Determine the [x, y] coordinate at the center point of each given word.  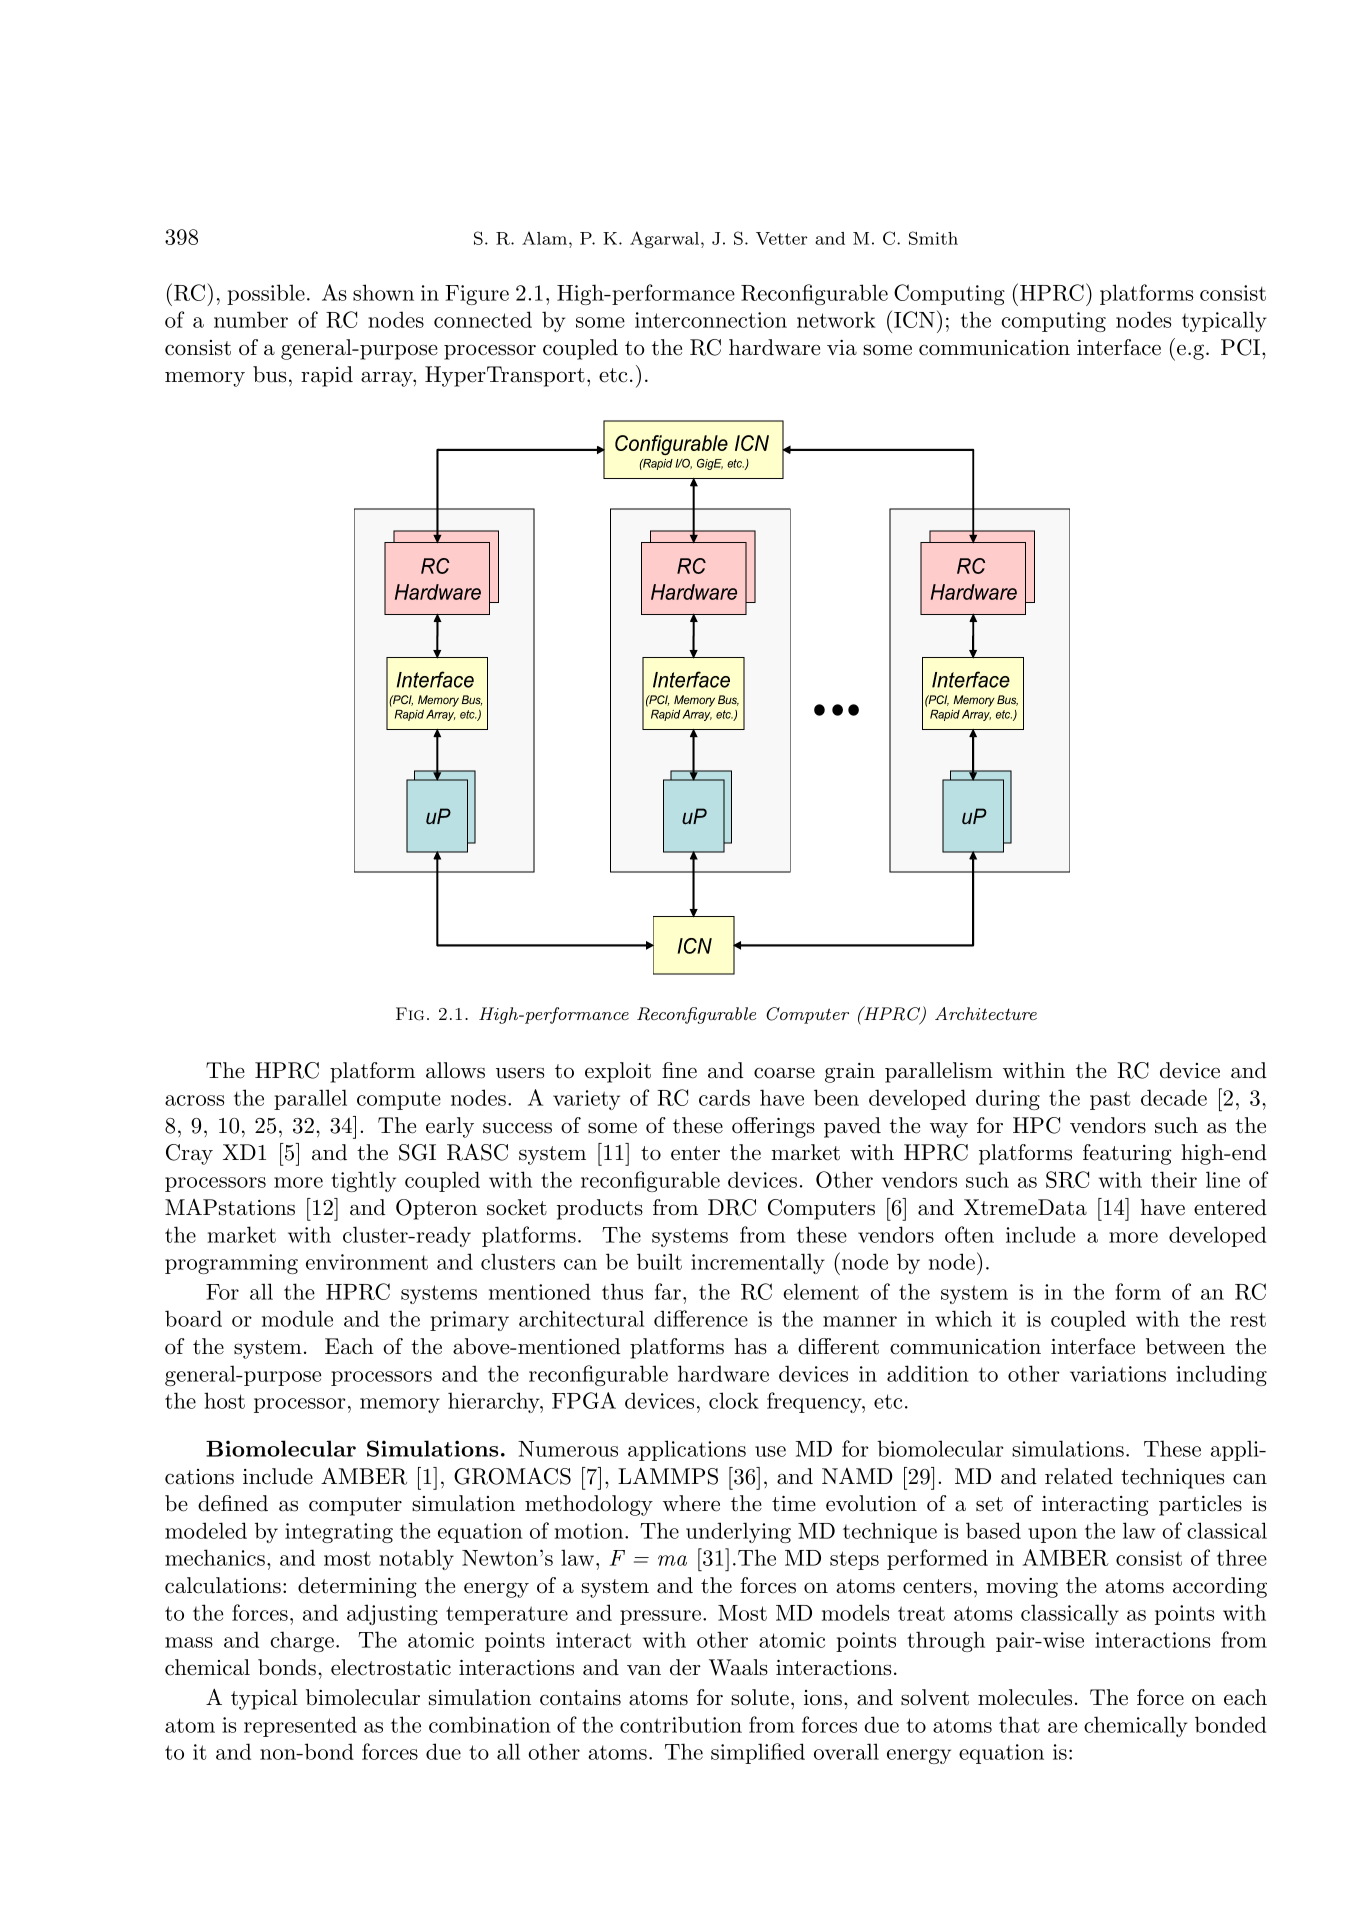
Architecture [986, 1013]
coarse [784, 1073]
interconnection [711, 320]
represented [300, 1726]
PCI [1242, 347]
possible [266, 294]
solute [760, 1697]
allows [455, 1070]
